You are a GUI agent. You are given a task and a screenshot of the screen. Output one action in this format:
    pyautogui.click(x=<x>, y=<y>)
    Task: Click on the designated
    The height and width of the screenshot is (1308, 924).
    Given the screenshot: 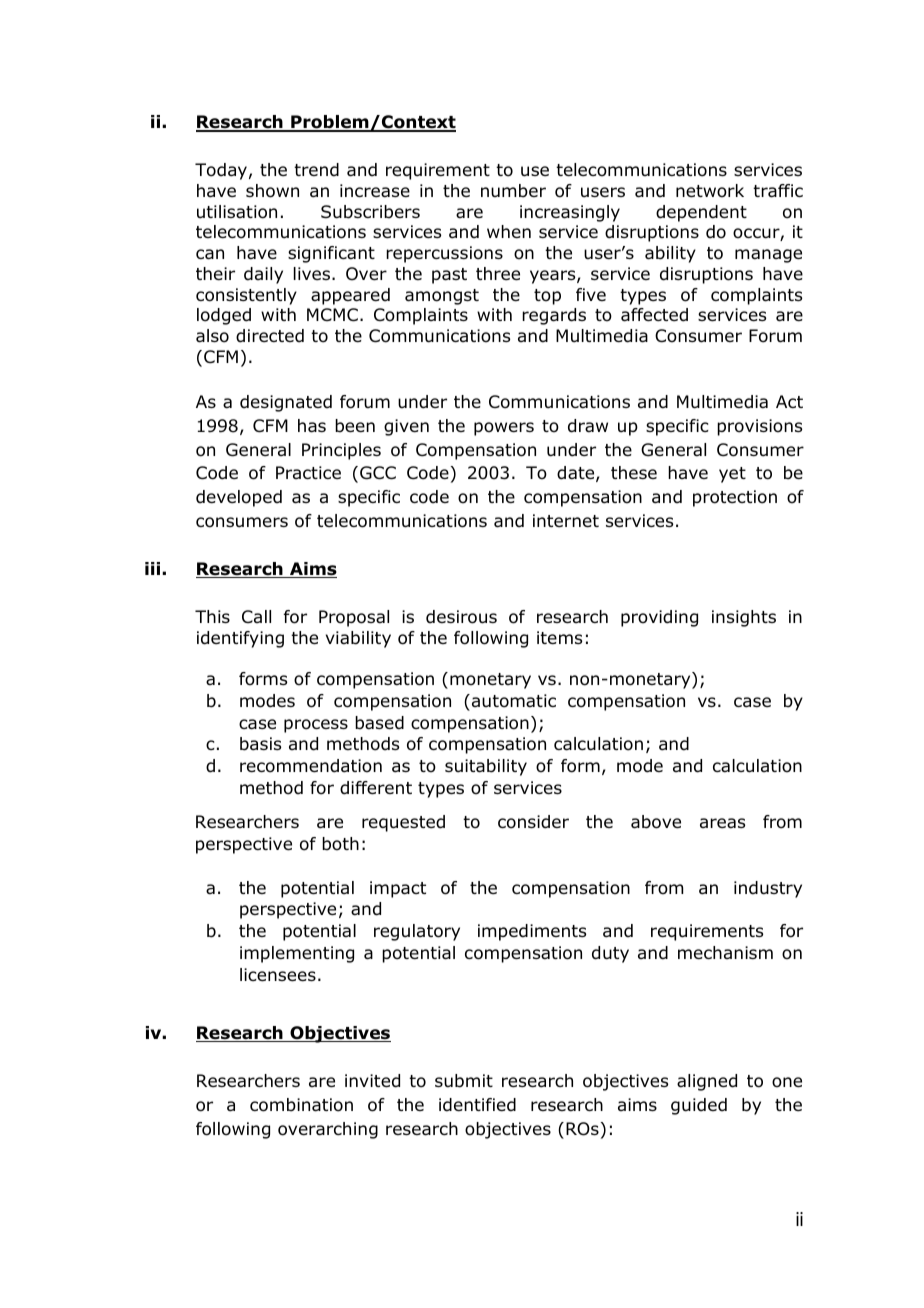 What is the action you would take?
    pyautogui.click(x=286, y=403)
